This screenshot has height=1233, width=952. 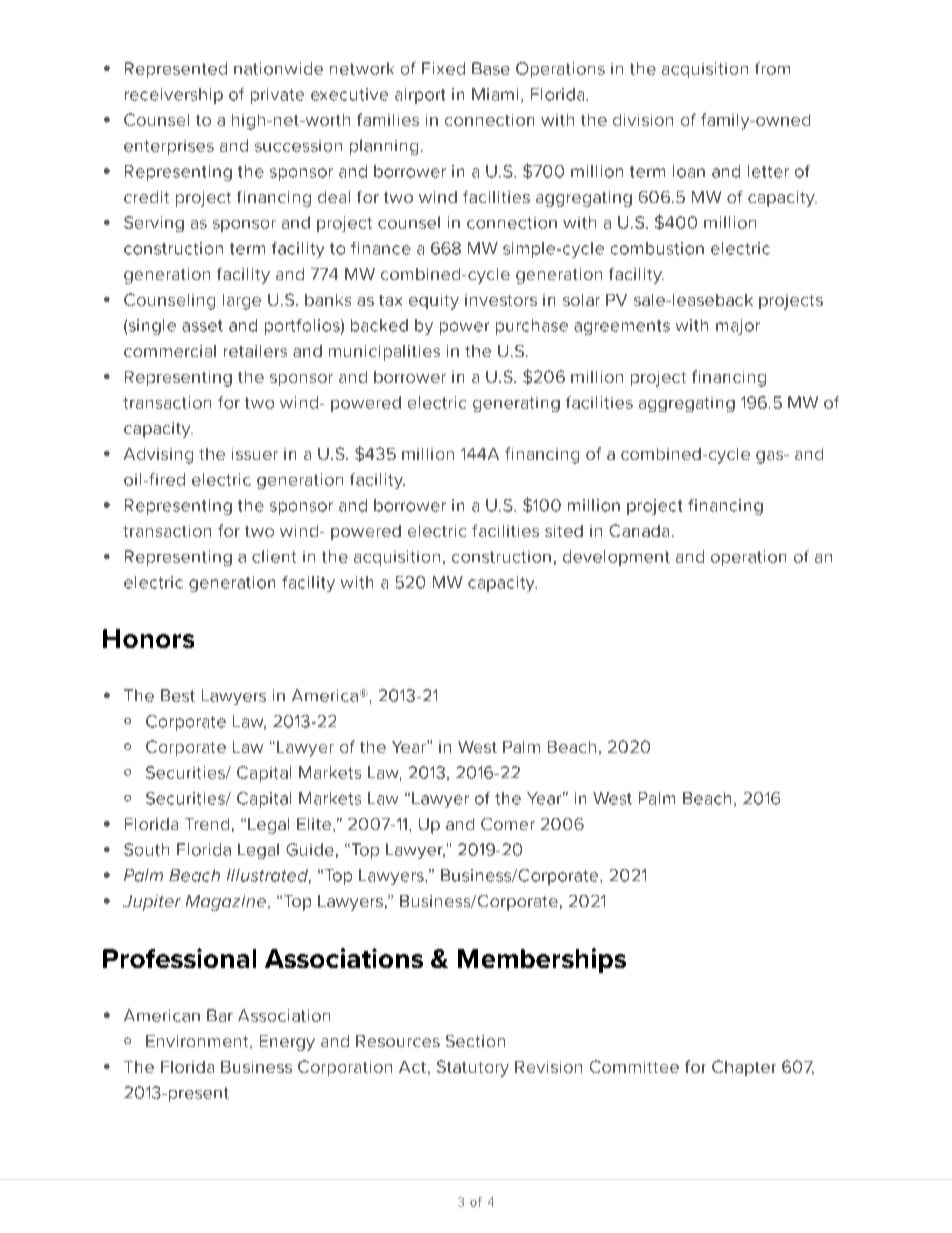 I want to click on Miami, so click(x=495, y=94).
